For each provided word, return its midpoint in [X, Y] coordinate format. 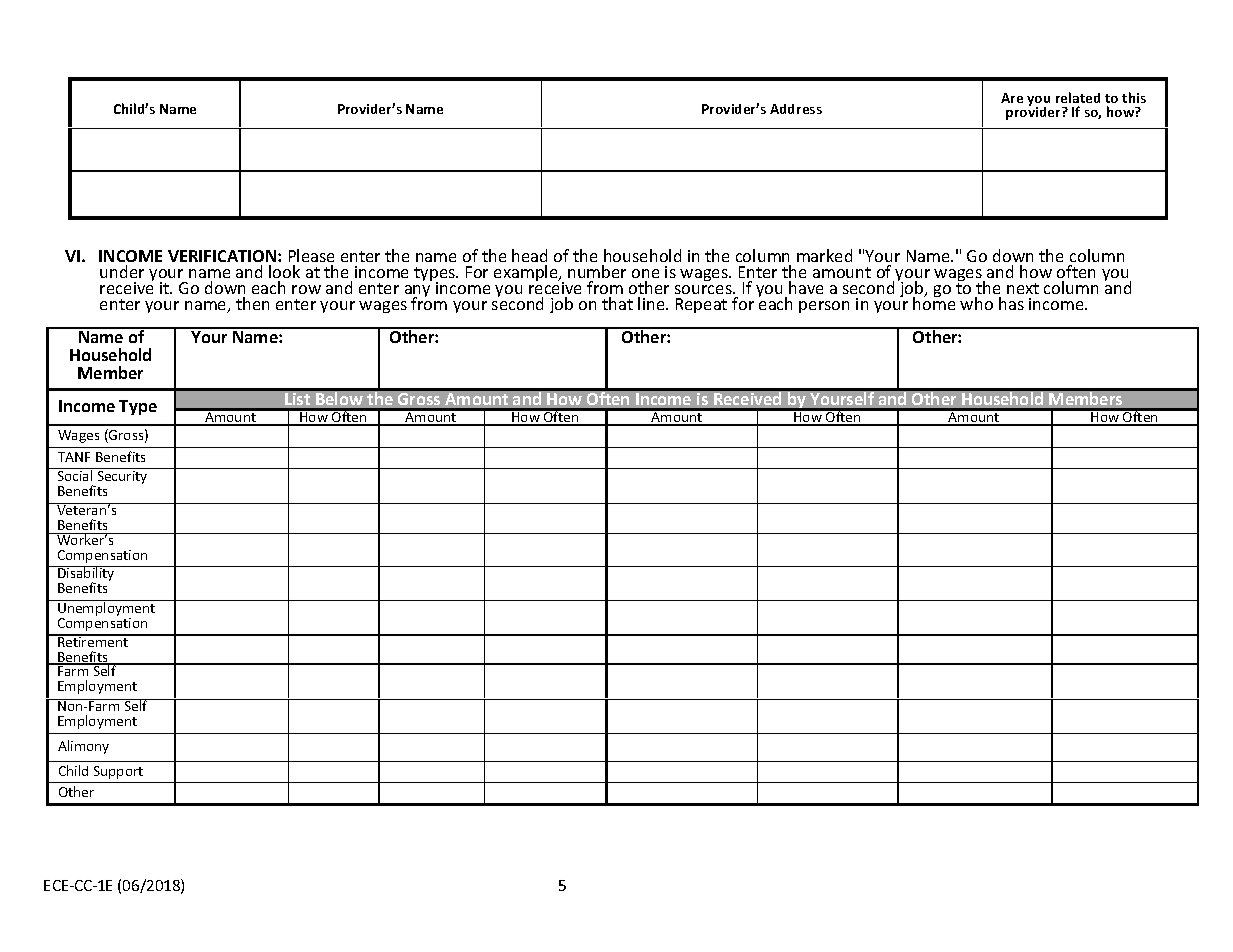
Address [796, 109]
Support [118, 772]
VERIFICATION [223, 256]
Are [1012, 98]
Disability [86, 575]
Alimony [83, 747]
